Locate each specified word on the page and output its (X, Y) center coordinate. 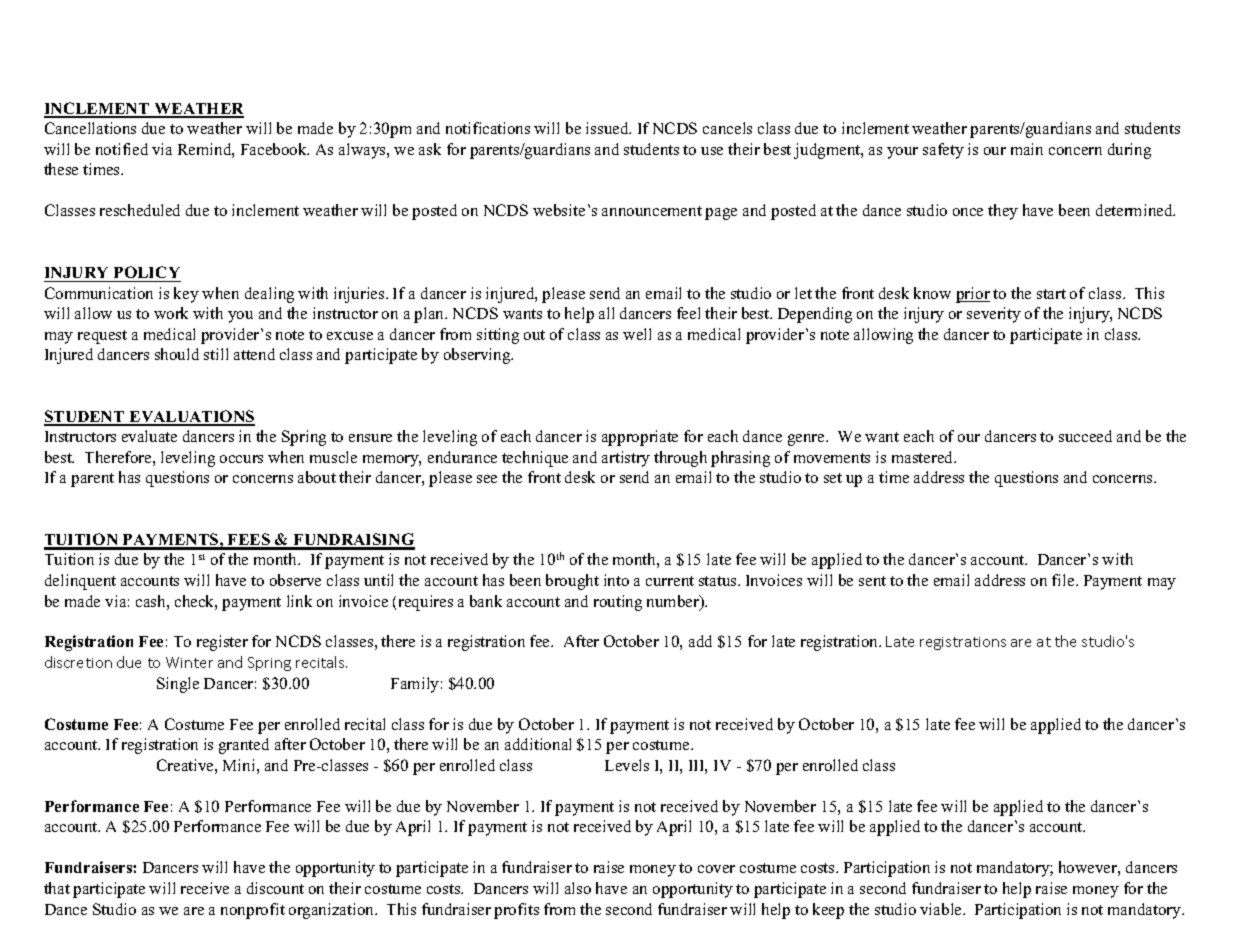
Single (178, 685)
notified (122, 149)
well (637, 334)
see (487, 479)
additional (538, 744)
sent (872, 581)
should (177, 354)
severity (994, 315)
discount (275, 888)
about (317, 477)
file (1064, 580)
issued (608, 128)
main (1027, 149)
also (578, 888)
